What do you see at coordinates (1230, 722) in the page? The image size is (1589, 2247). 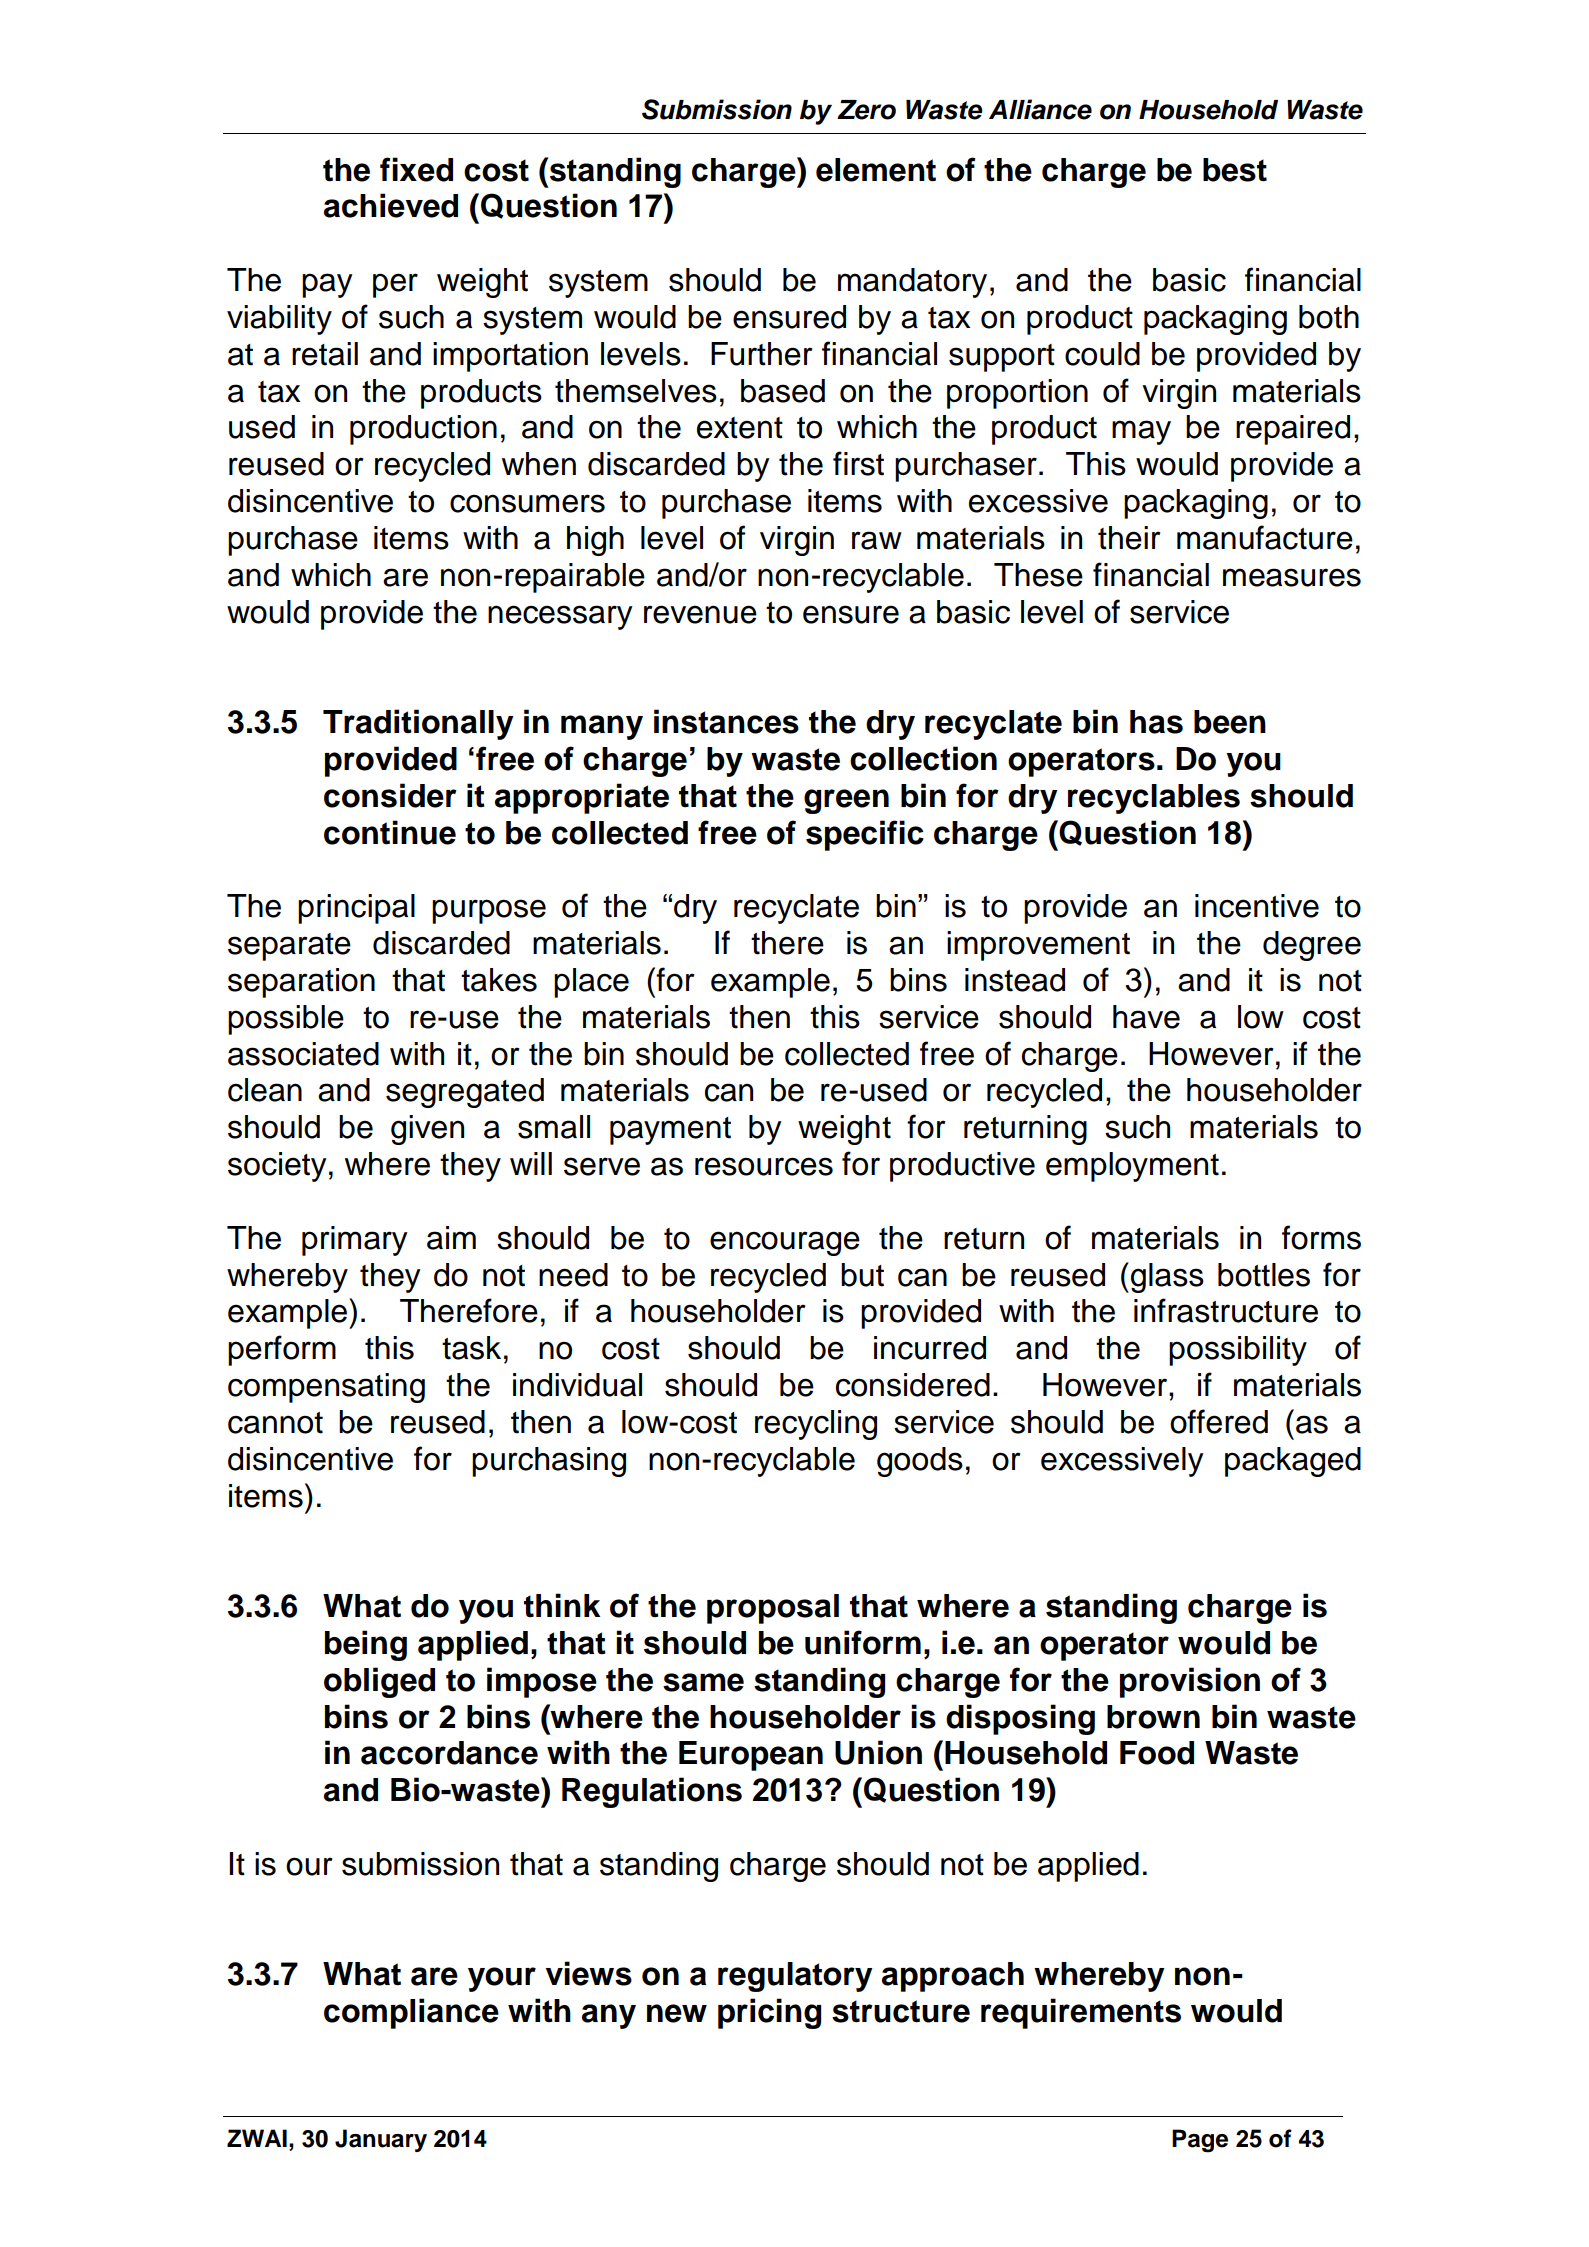 I see `been` at bounding box center [1230, 722].
